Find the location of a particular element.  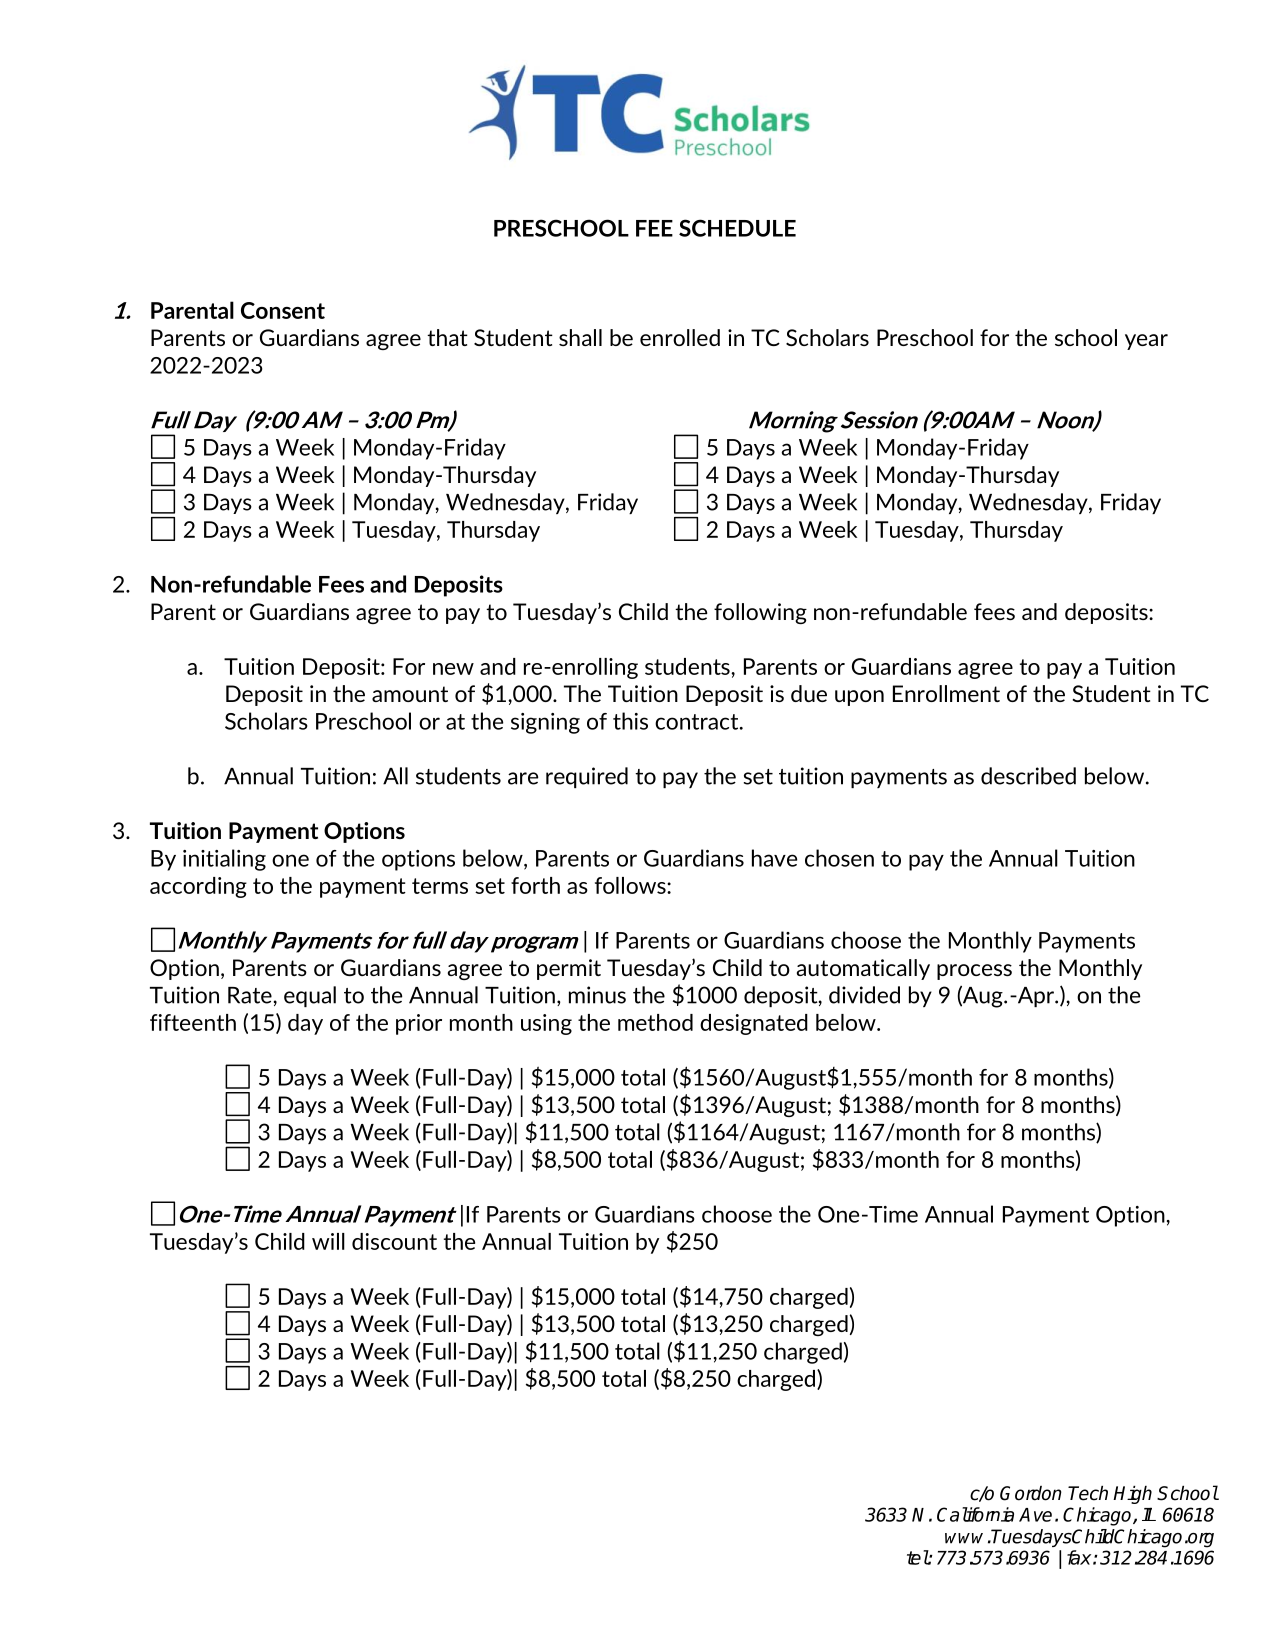

will is located at coordinates (328, 1241).
